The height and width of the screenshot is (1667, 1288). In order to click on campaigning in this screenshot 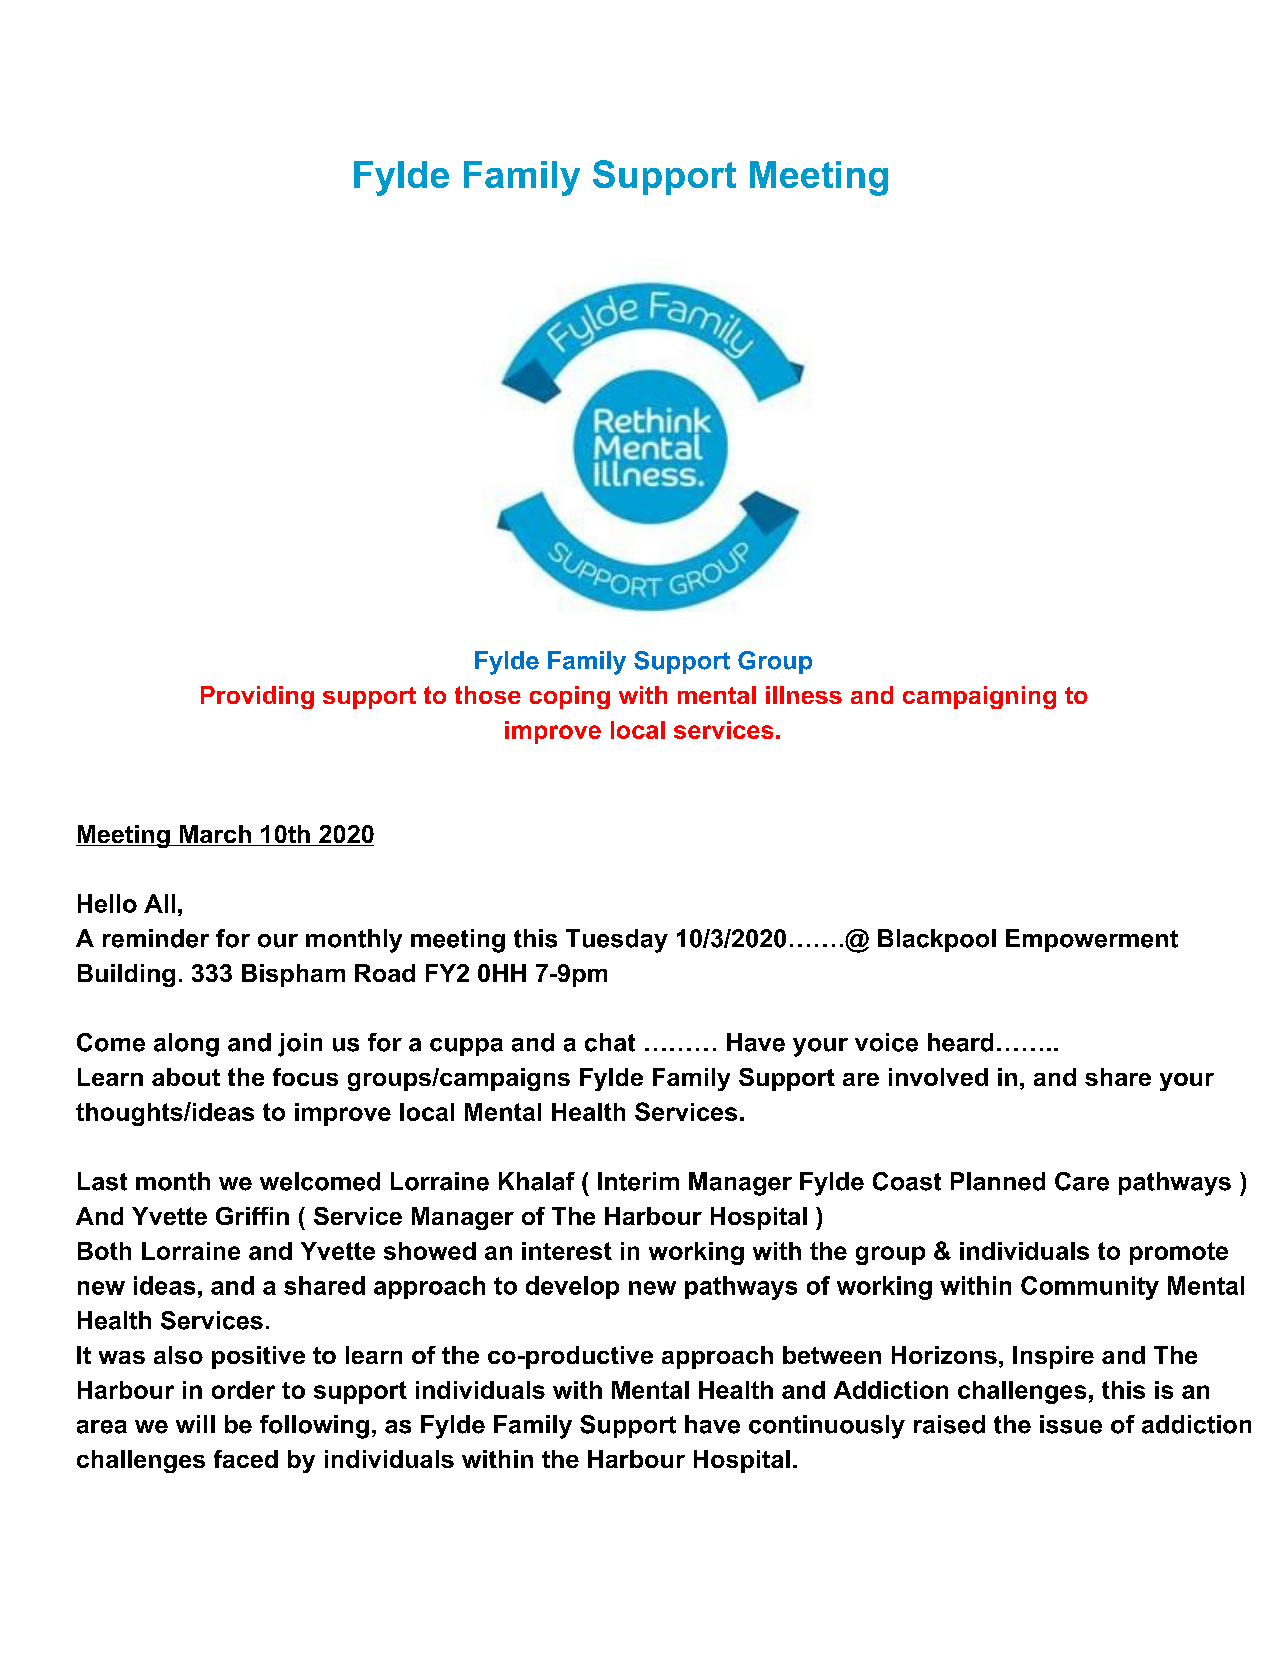, I will do `click(979, 697)`.
